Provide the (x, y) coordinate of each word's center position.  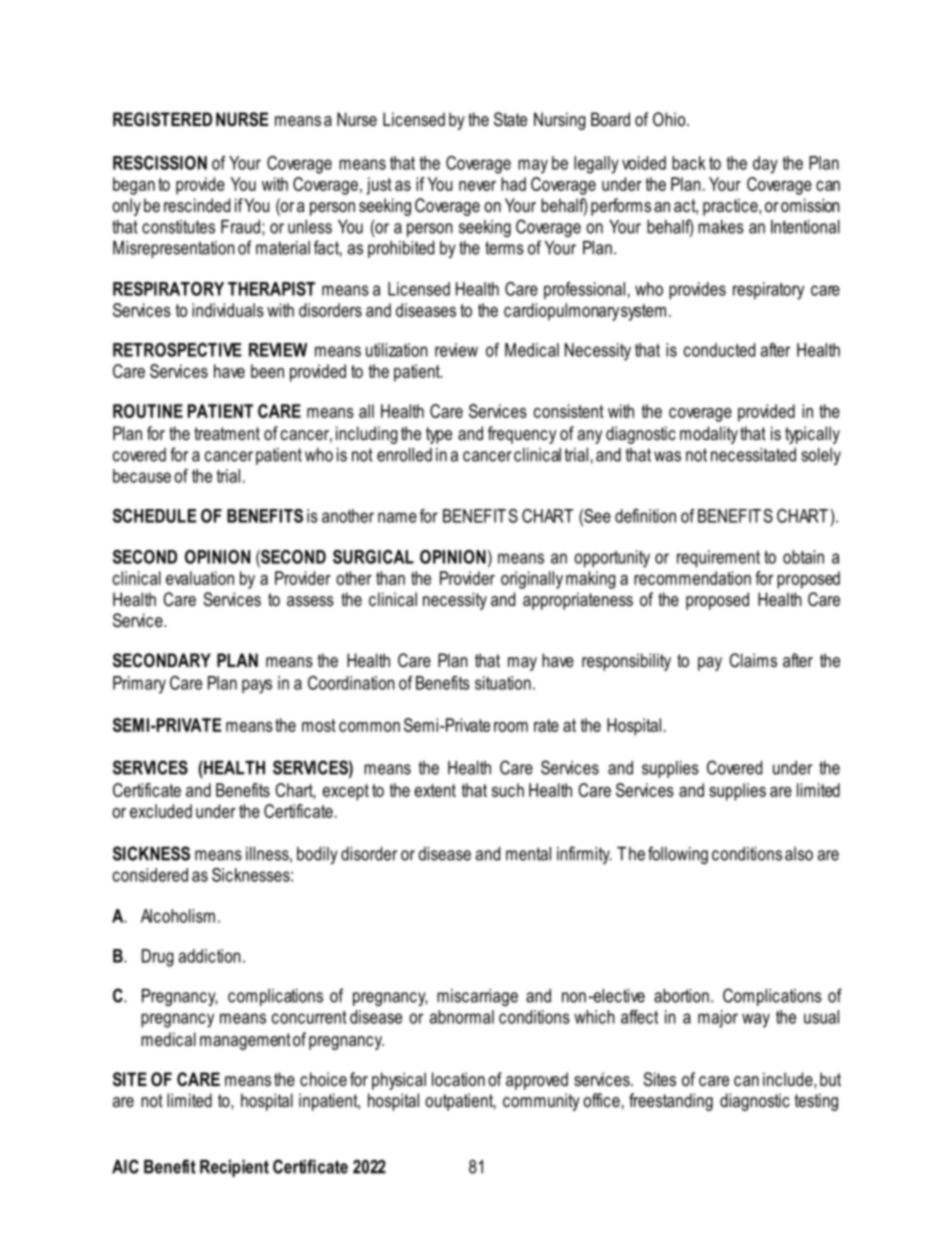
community (541, 1102)
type (439, 435)
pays (257, 686)
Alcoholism (178, 916)
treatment (227, 433)
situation (503, 683)
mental (528, 854)
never (477, 186)
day (765, 165)
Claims (753, 660)
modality (709, 435)
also (799, 854)
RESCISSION (160, 163)
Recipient (234, 1168)
